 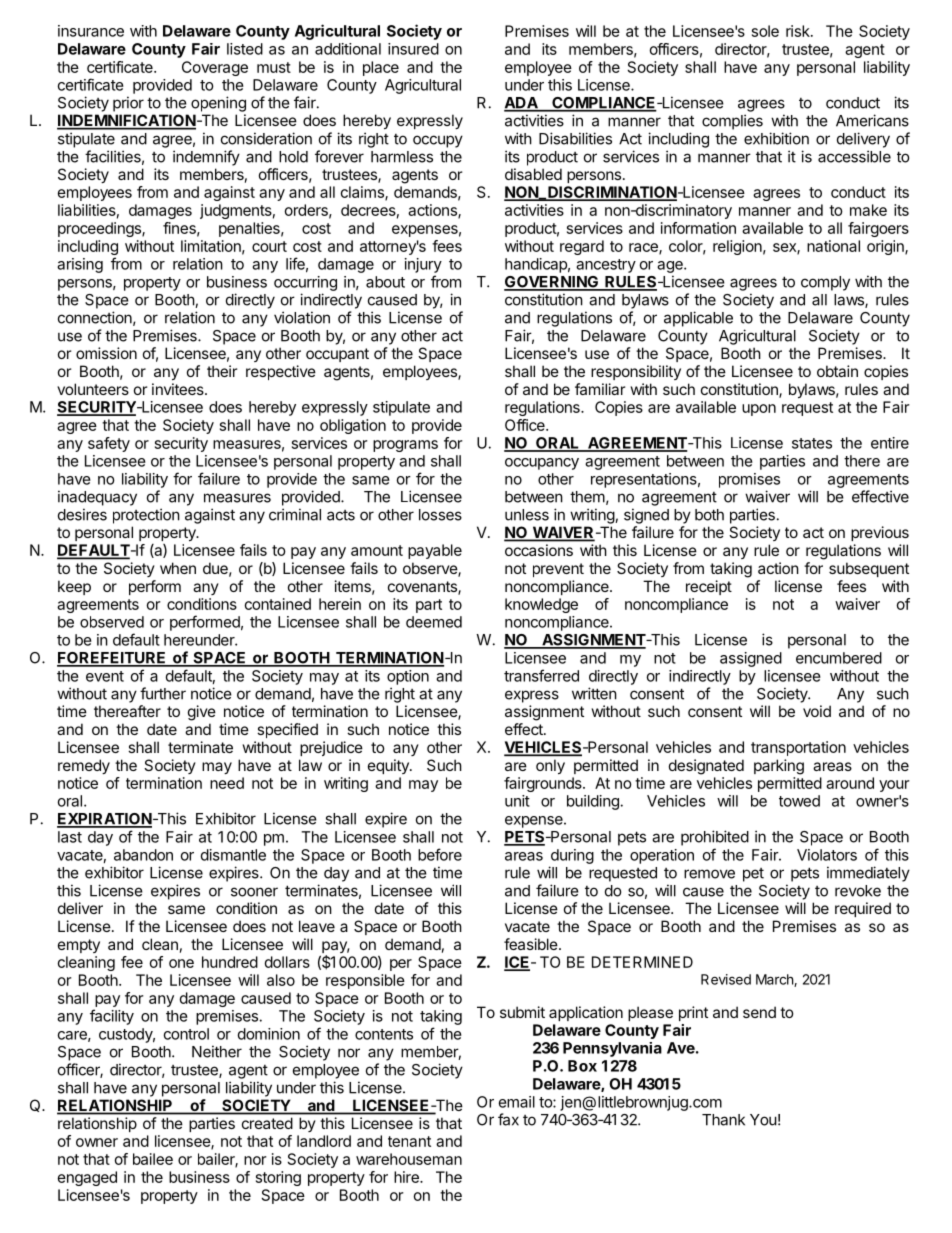 What do you see at coordinates (215, 68) in the document?
I see `Coverage` at bounding box center [215, 68].
